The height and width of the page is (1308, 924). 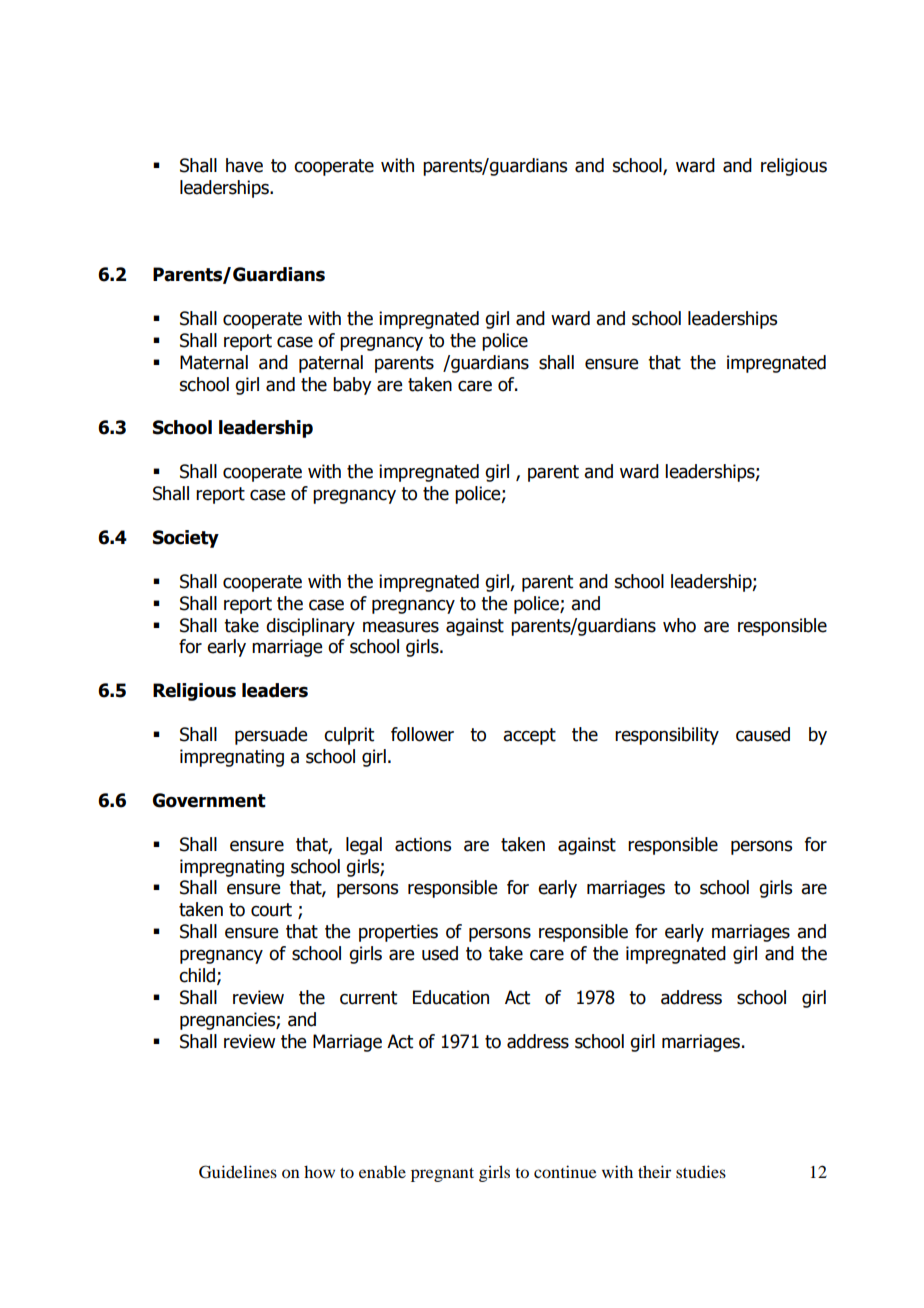 What do you see at coordinates (331, 364) in the page?
I see `paternal` at bounding box center [331, 364].
